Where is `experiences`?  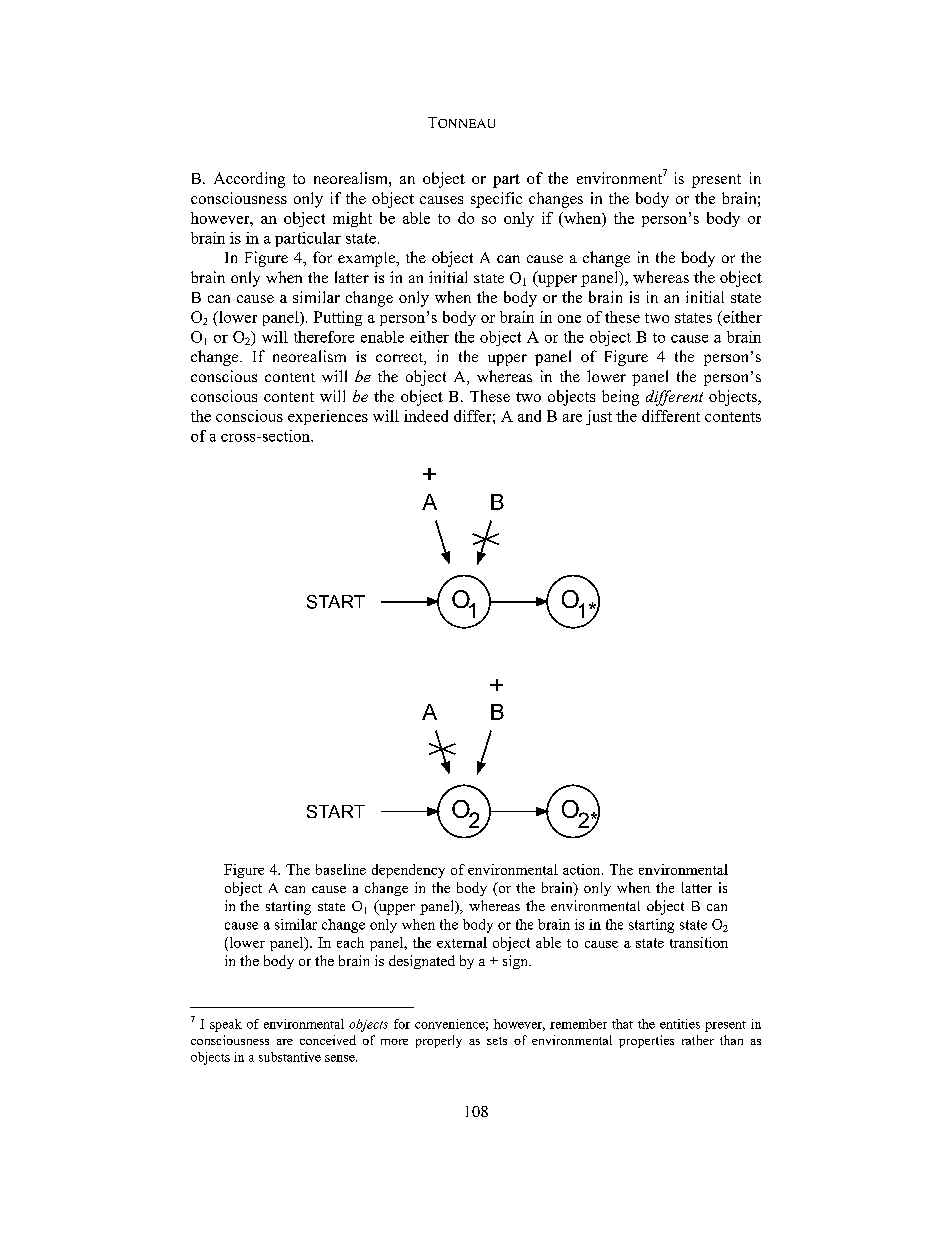
experiences is located at coordinates (328, 417).
